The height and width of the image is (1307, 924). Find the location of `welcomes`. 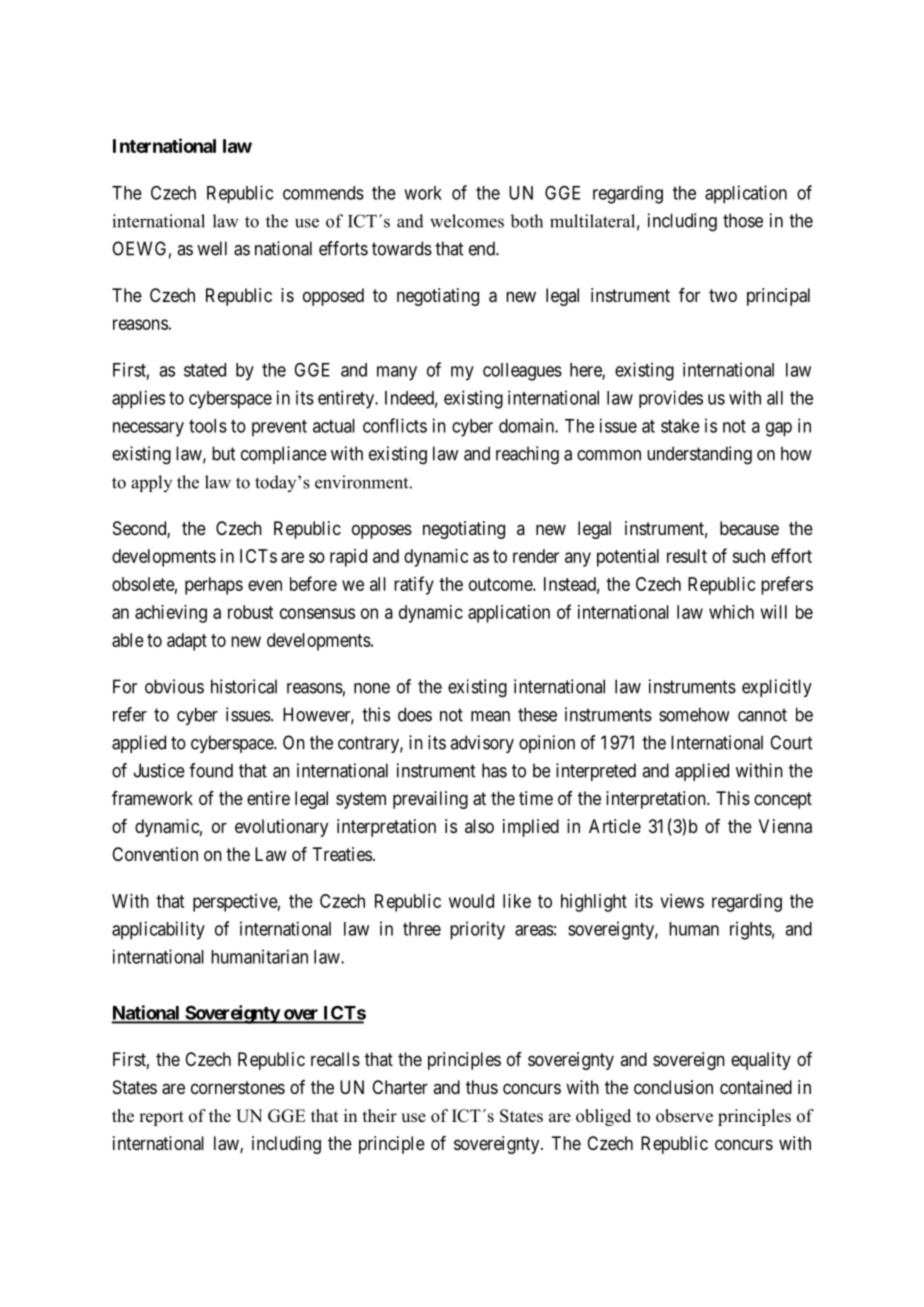

welcomes is located at coordinates (467, 221).
